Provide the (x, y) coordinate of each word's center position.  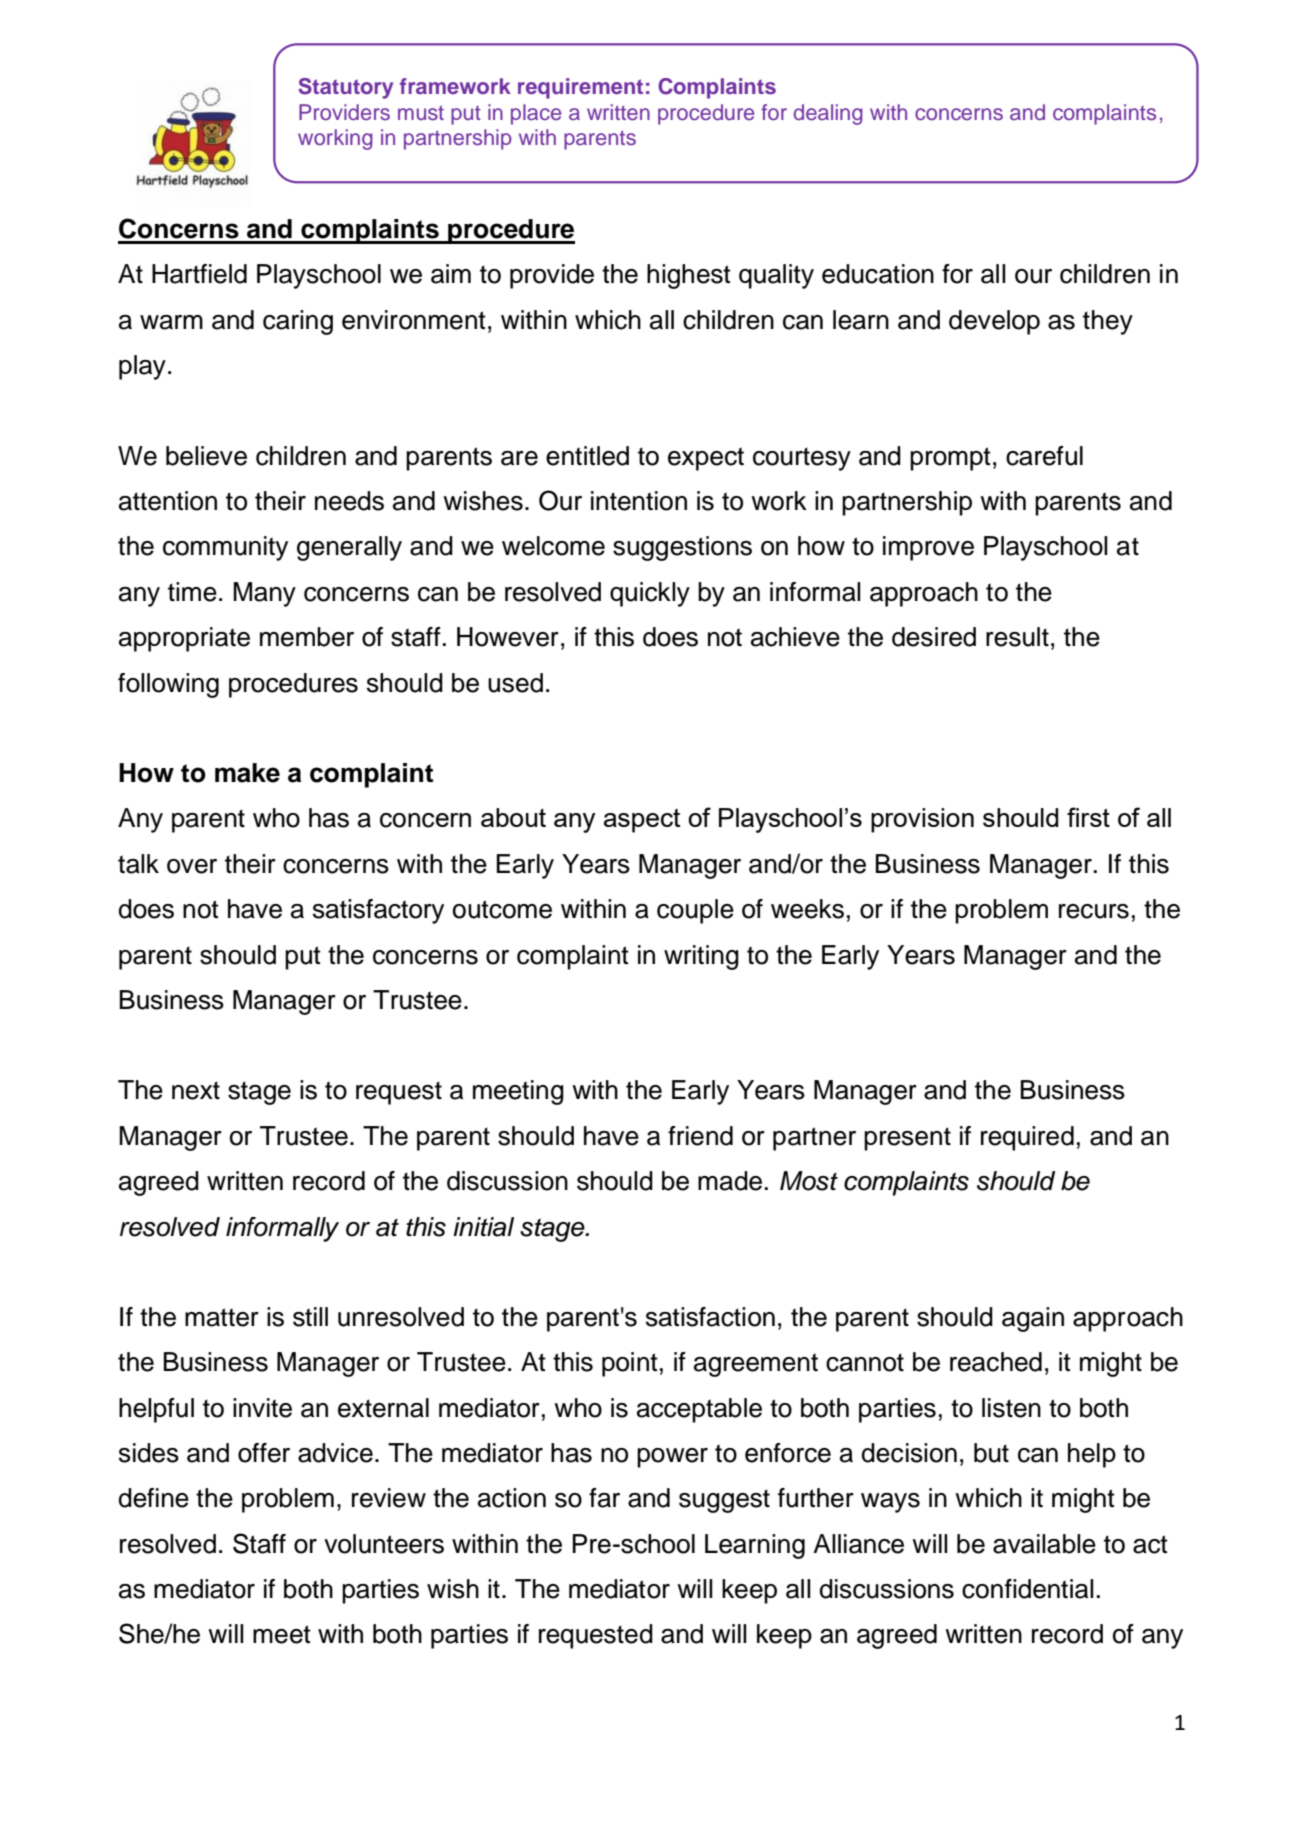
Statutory (345, 88)
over (192, 866)
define (154, 1498)
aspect (642, 821)
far (604, 1498)
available (1044, 1544)
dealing (828, 114)
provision (922, 820)
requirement (580, 88)
